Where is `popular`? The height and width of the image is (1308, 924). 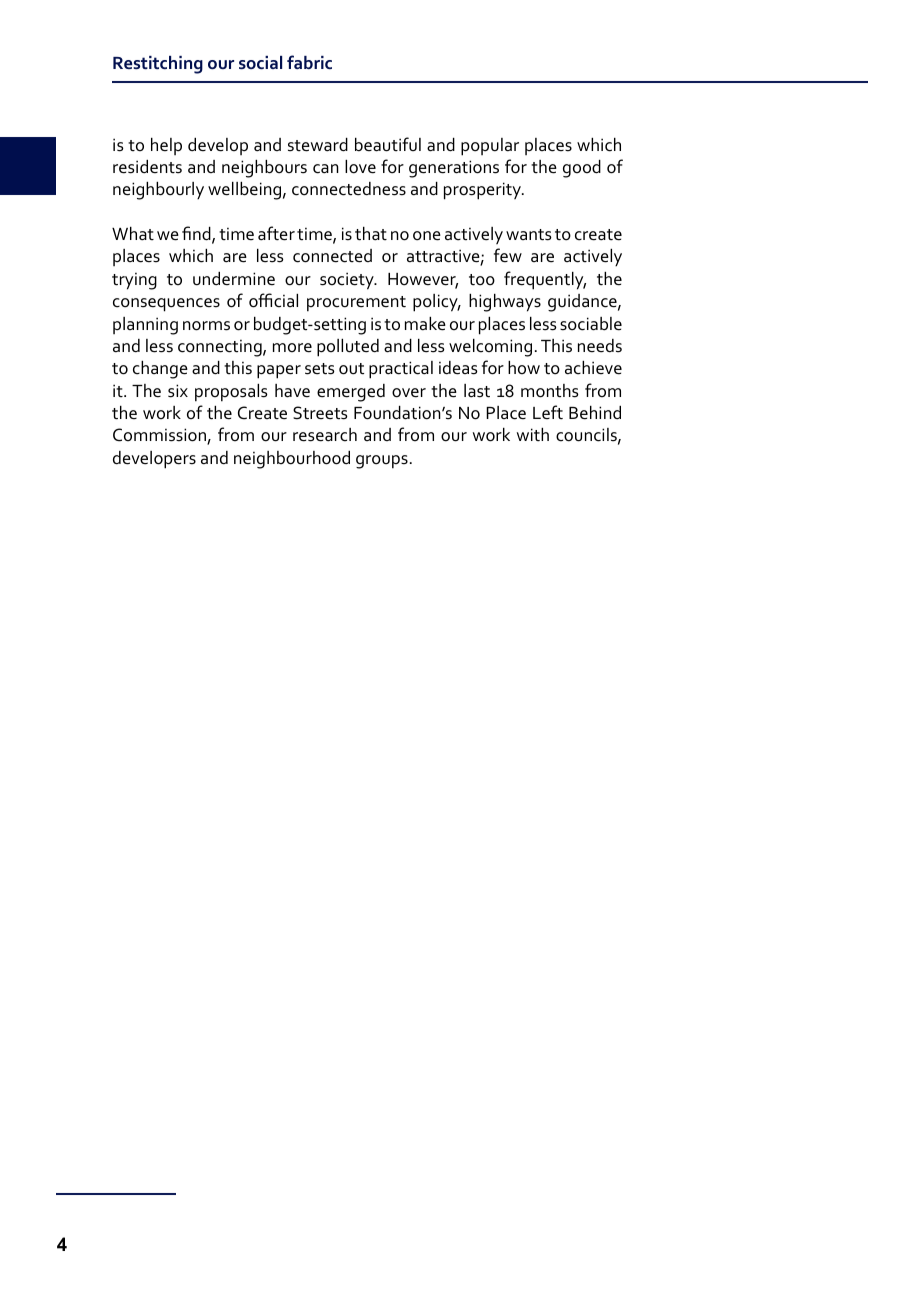
popular is located at coordinates (490, 147).
